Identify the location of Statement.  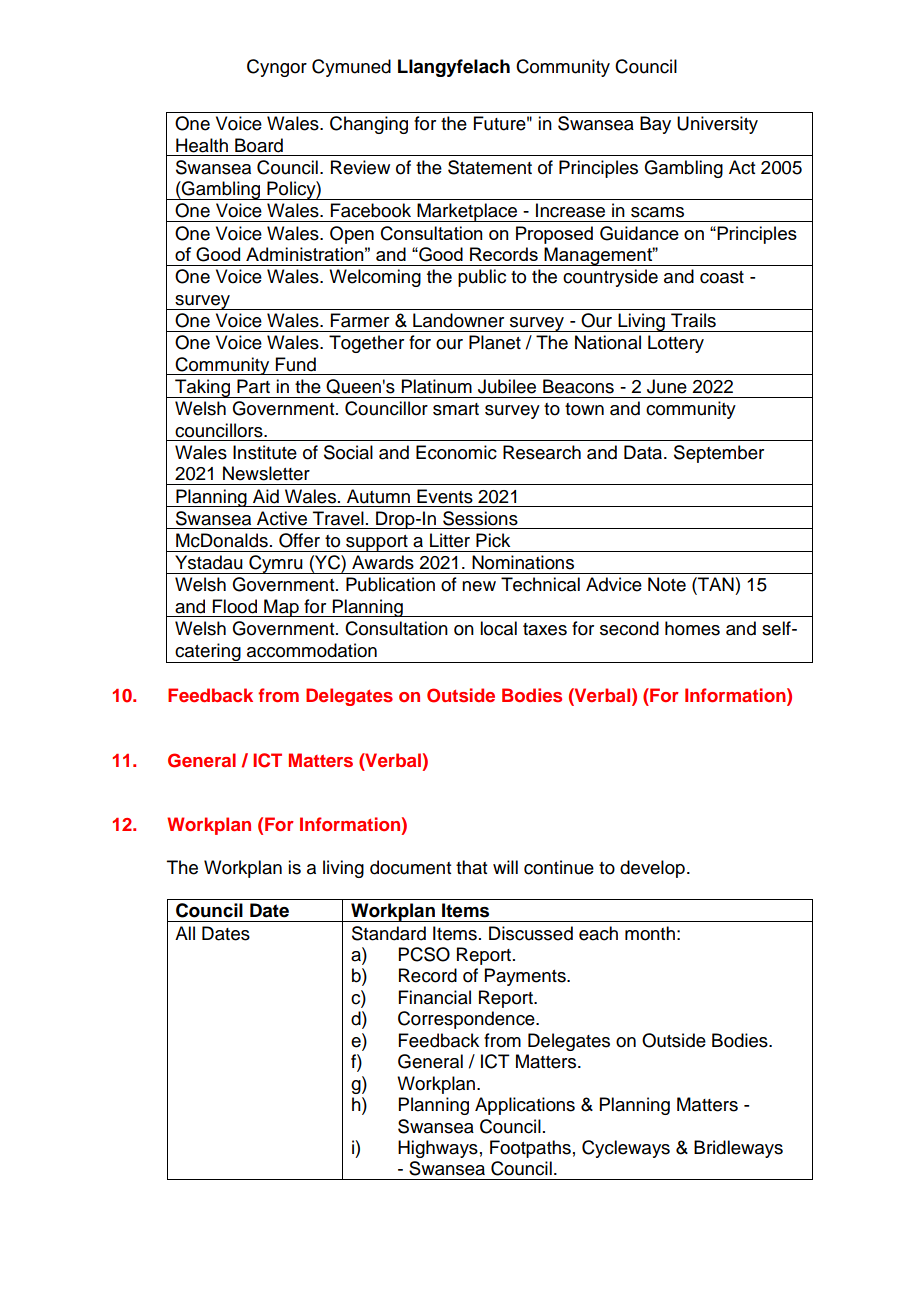
(490, 167).
